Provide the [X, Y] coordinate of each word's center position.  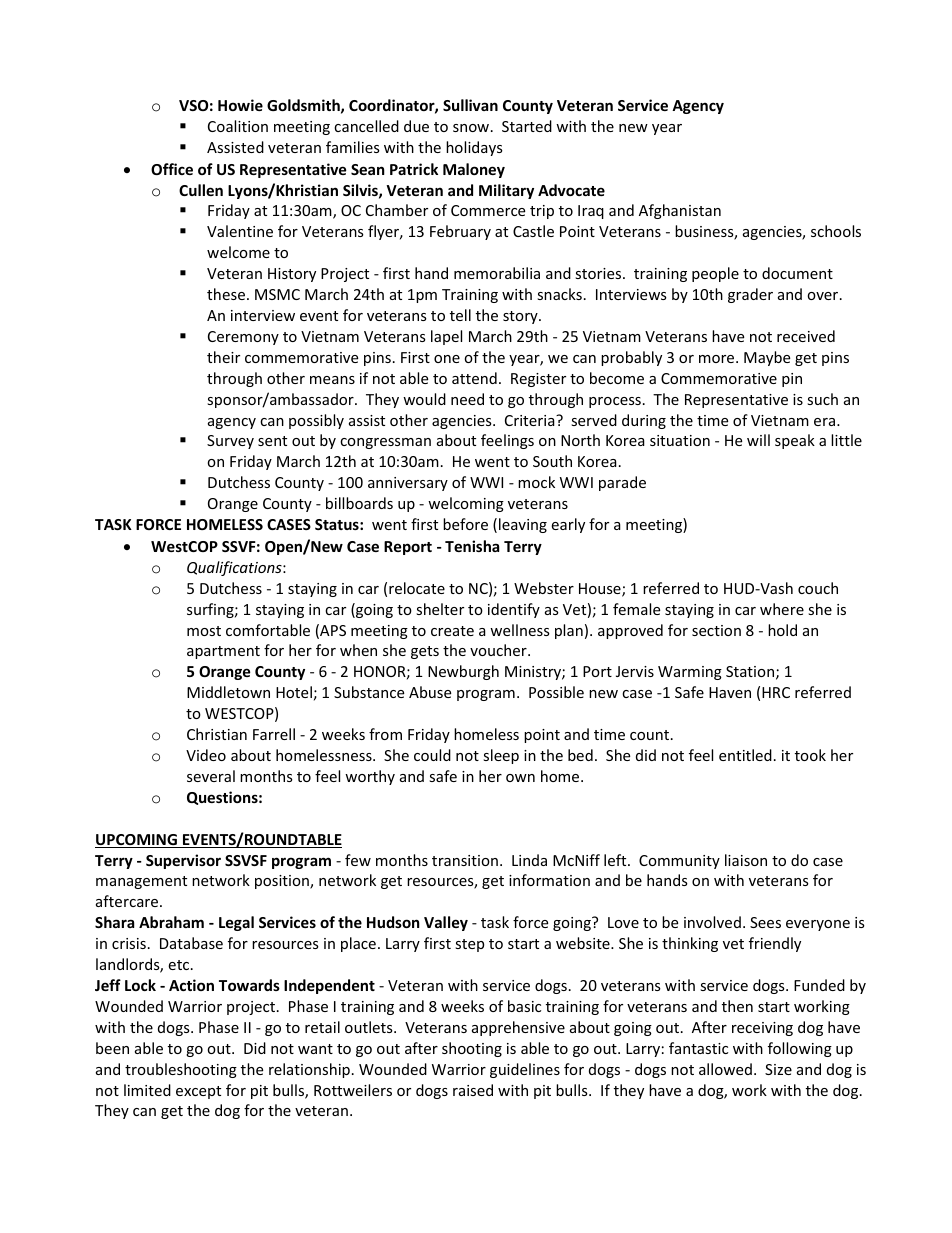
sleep [501, 756]
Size [778, 1069]
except [198, 1092]
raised [473, 1090]
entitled [745, 755]
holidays [474, 148]
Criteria [531, 420]
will [758, 440]
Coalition [238, 126]
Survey [230, 442]
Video [206, 755]
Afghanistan [680, 211]
